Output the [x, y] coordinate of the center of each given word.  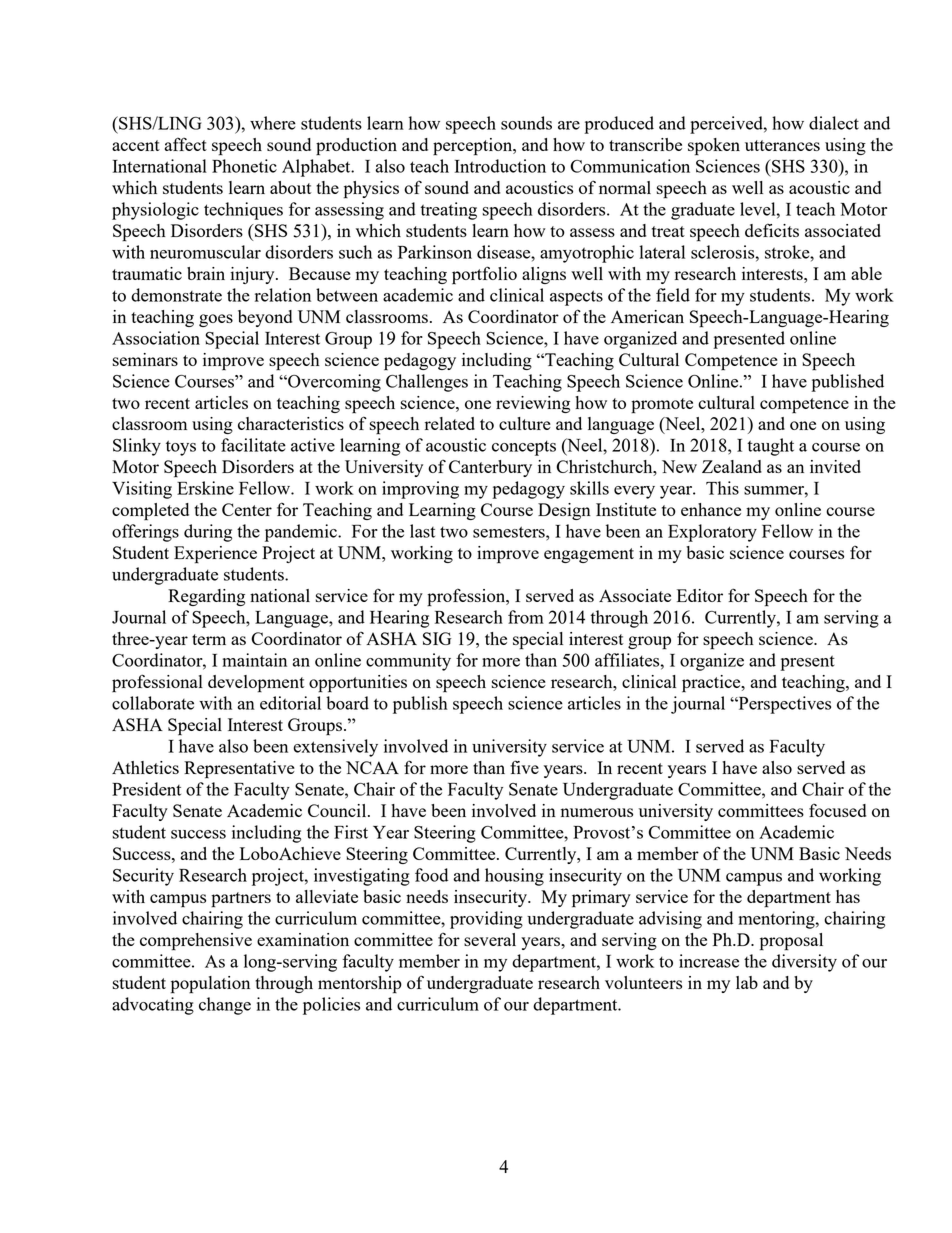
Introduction [500, 166]
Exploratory [712, 533]
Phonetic [244, 166]
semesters [510, 532]
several [490, 939]
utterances [782, 145]
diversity [804, 963]
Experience [215, 555]
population [210, 985]
